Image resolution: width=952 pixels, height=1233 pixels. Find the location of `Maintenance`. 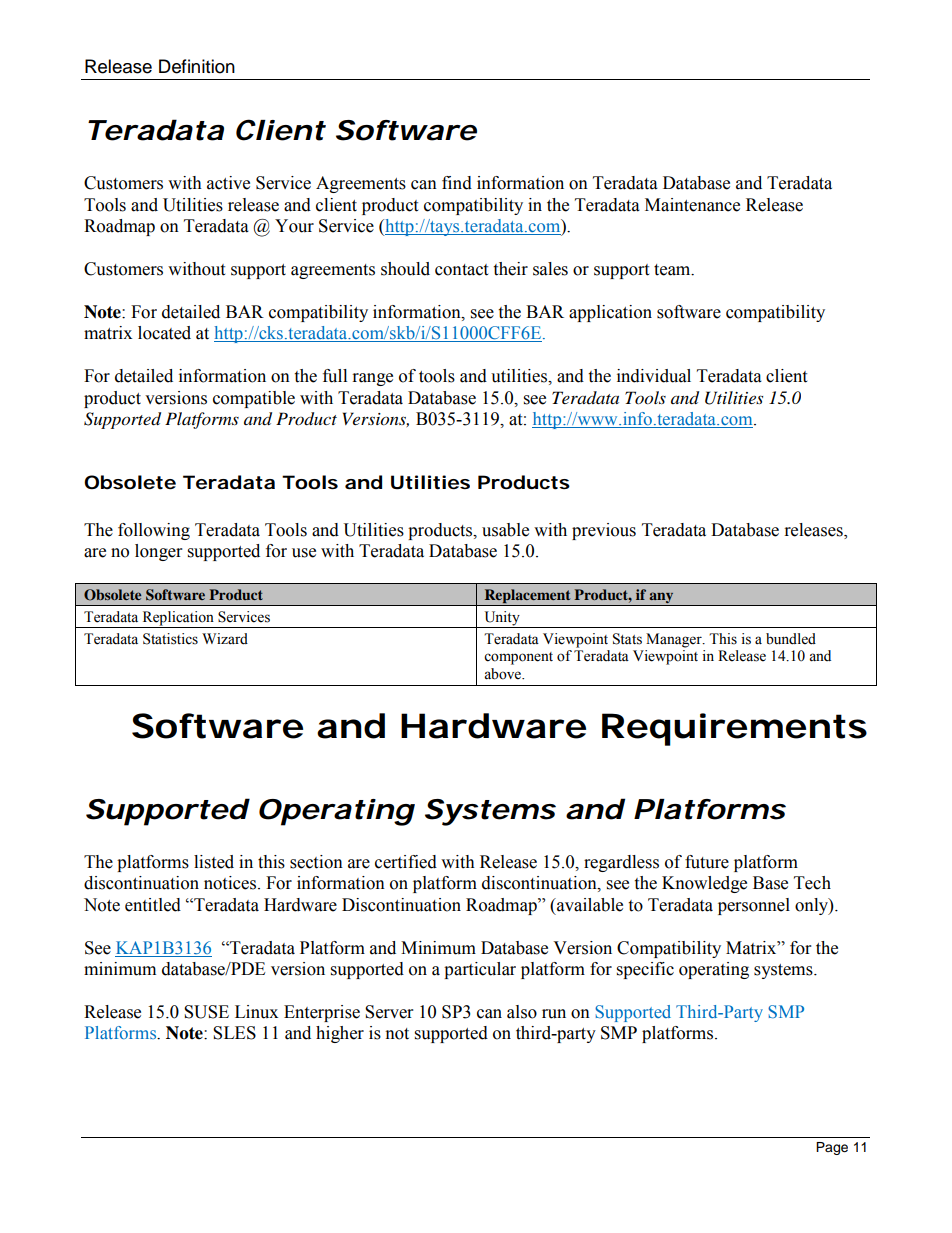

Maintenance is located at coordinates (692, 205).
